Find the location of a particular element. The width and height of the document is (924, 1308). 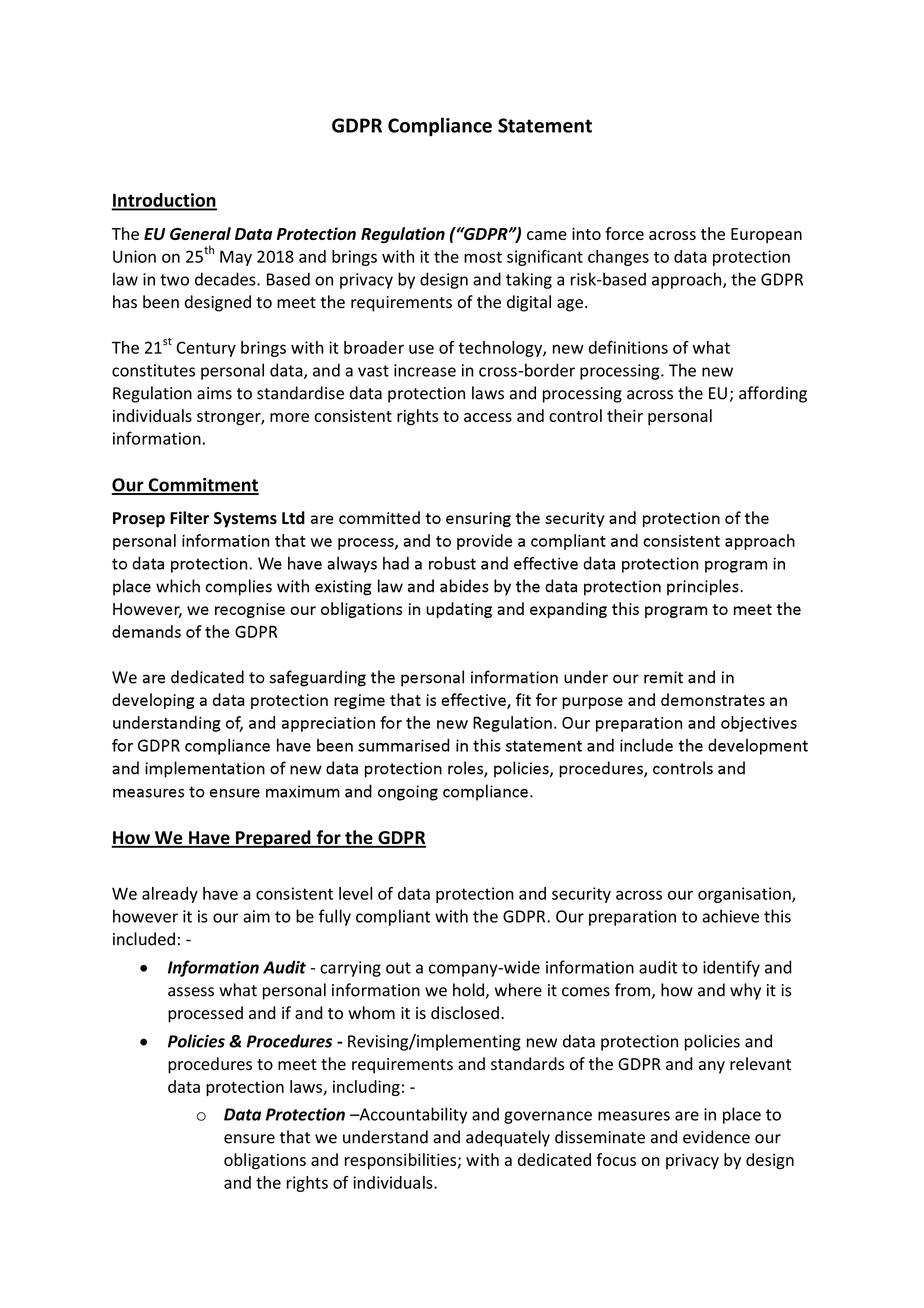

Accountability is located at coordinates (412, 1115).
